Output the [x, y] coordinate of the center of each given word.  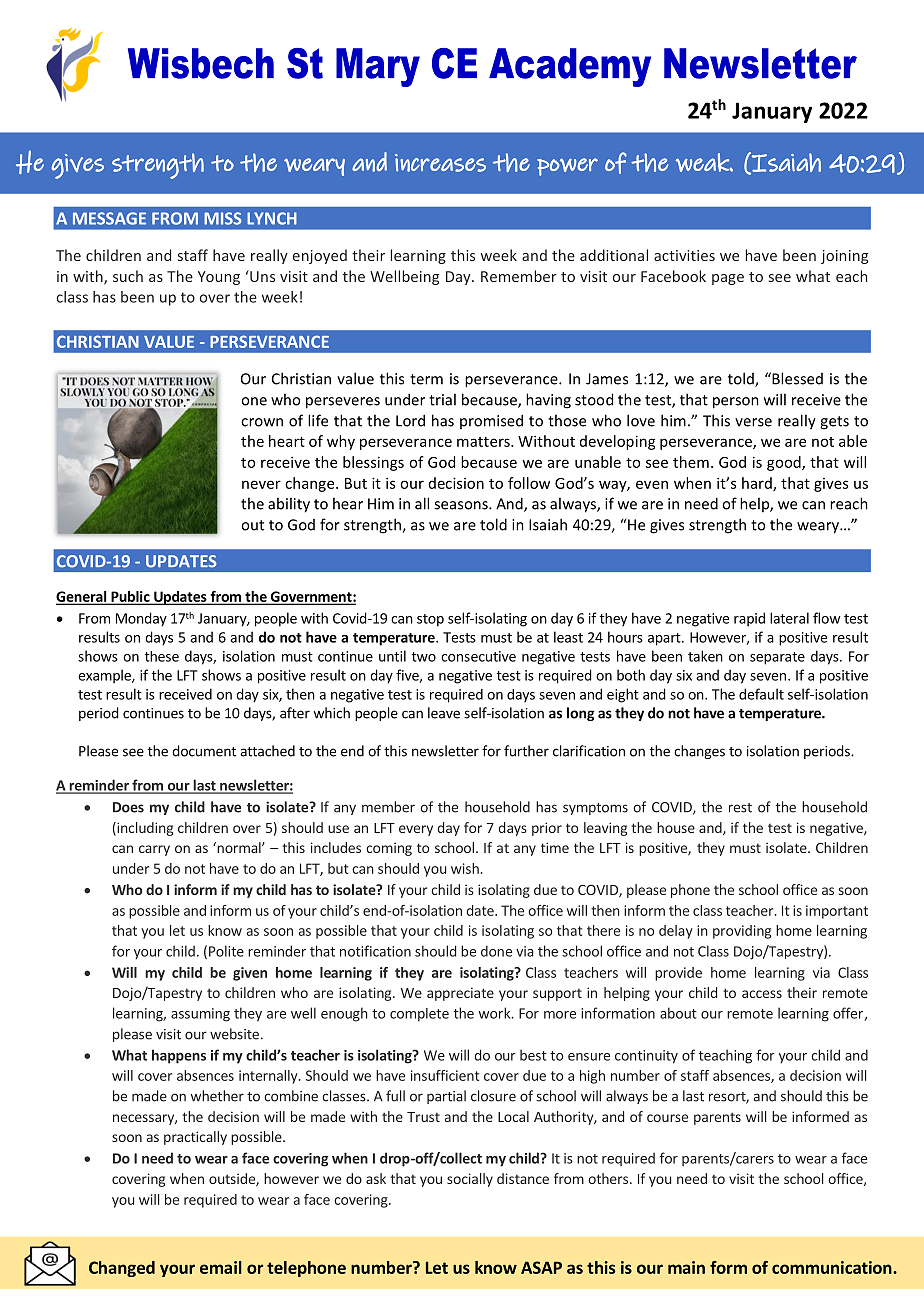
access [762, 994]
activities [684, 255]
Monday [141, 619]
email [221, 1267]
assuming [200, 1015]
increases [440, 163]
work [496, 1013]
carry [154, 850]
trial [442, 399]
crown [262, 422]
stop [430, 620]
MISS [222, 218]
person [736, 403]
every [416, 830]
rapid [749, 619]
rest [740, 808]
